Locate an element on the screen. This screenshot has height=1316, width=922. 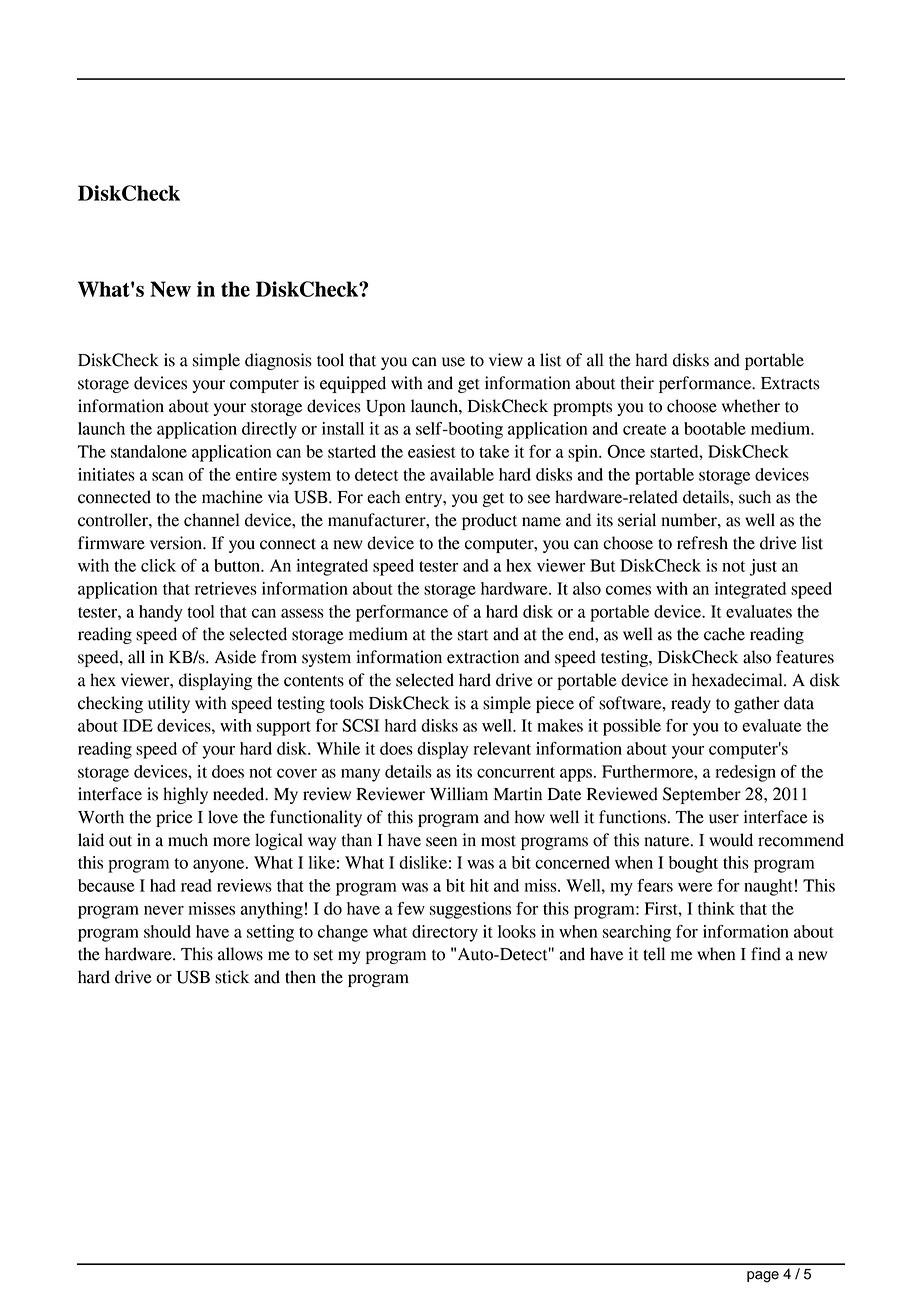
whether is located at coordinates (751, 406).
